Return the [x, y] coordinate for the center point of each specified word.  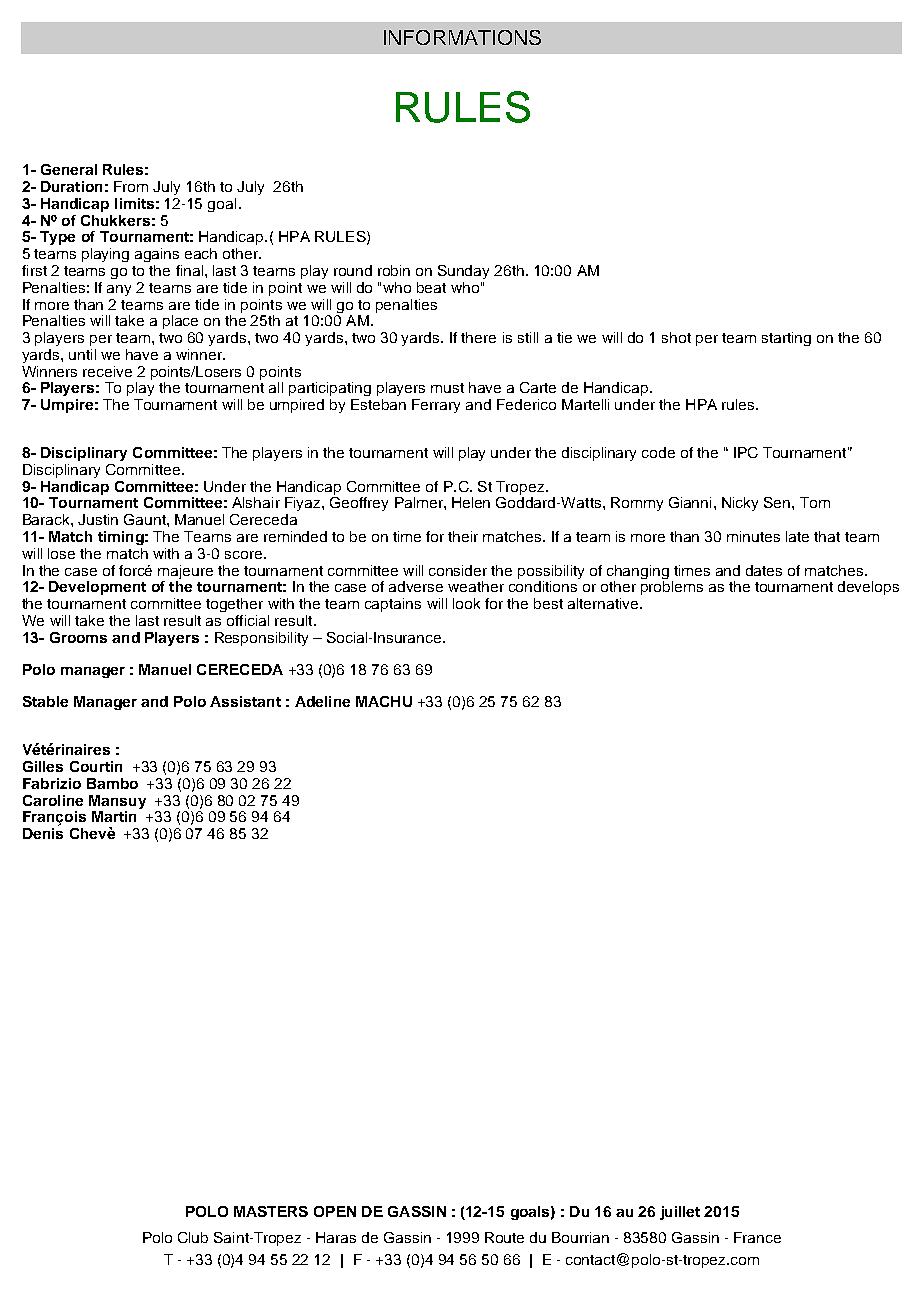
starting [786, 339]
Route [504, 1237]
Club [193, 1237]
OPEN [335, 1211]
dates [764, 570]
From [131, 186]
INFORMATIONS [462, 37]
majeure [185, 572]
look [466, 603]
